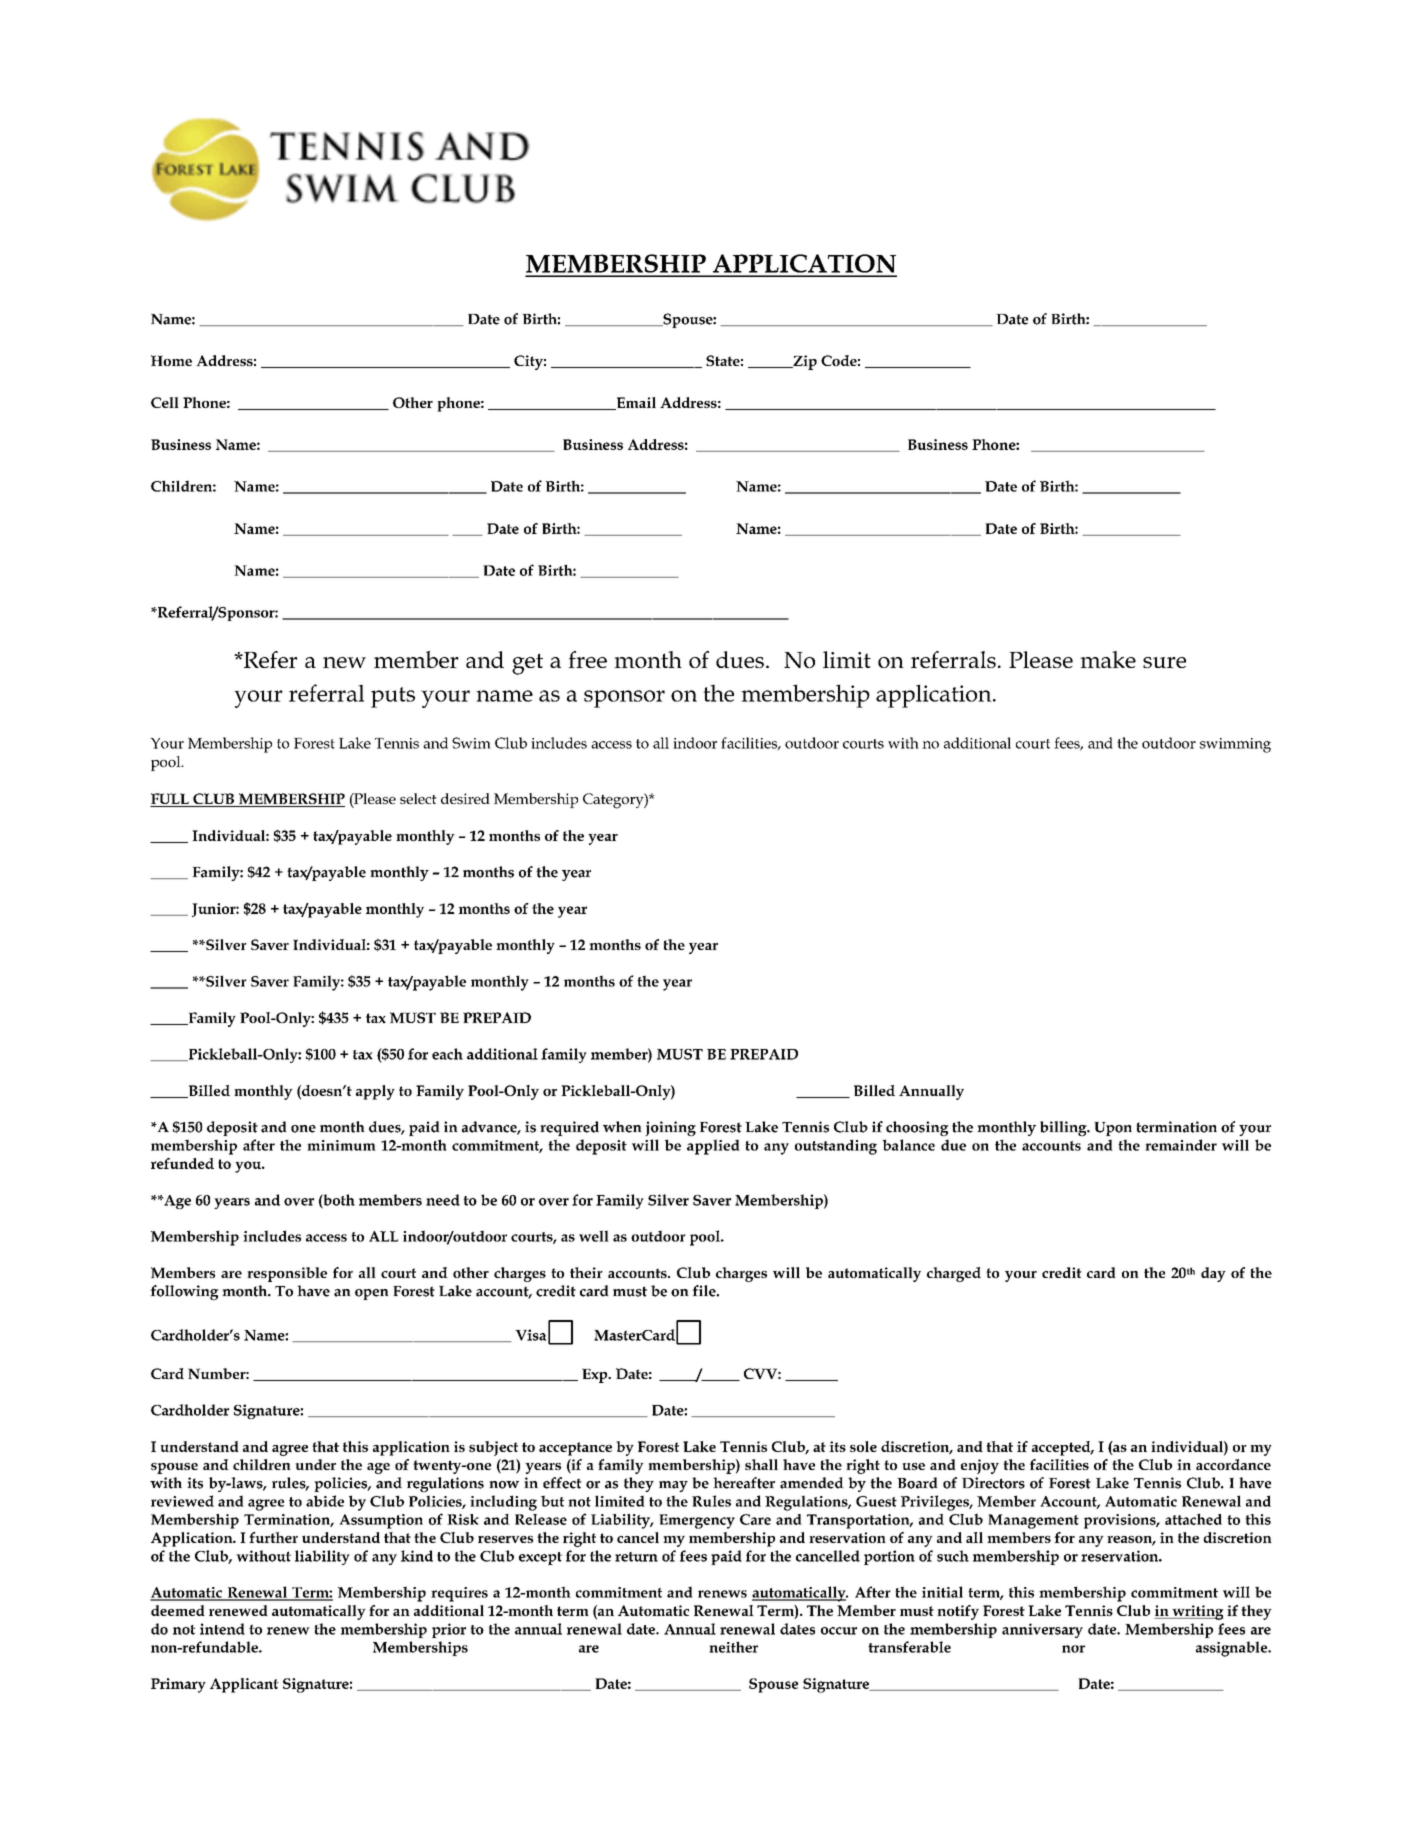 This screenshot has width=1422, height=1841. Describe the element at coordinates (222, 1629) in the screenshot. I see `intend` at that location.
